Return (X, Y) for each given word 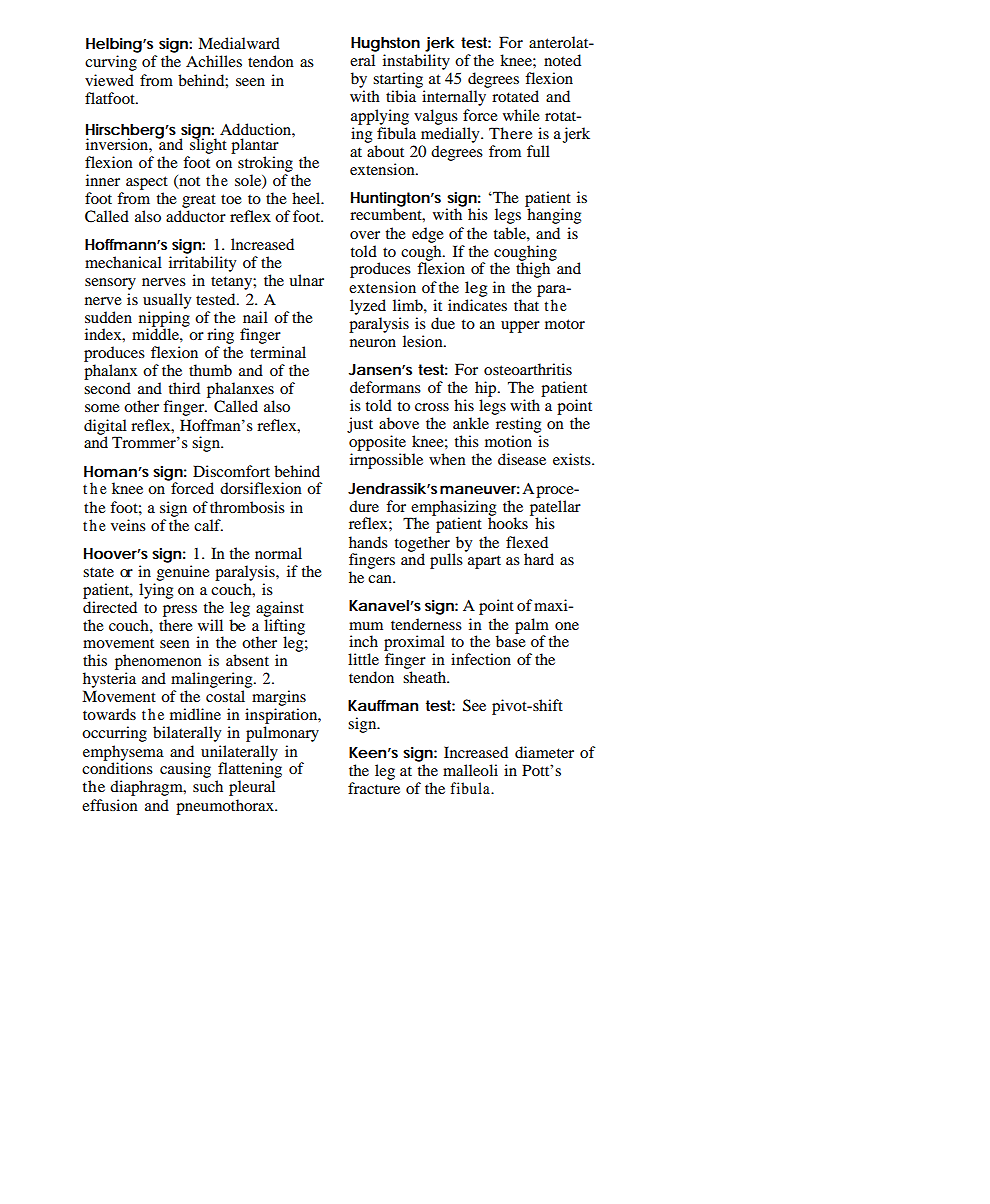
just (360, 425)
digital (105, 428)
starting (399, 81)
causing (185, 770)
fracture (374, 788)
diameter (544, 752)
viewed (109, 80)
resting (518, 425)
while (521, 115)
